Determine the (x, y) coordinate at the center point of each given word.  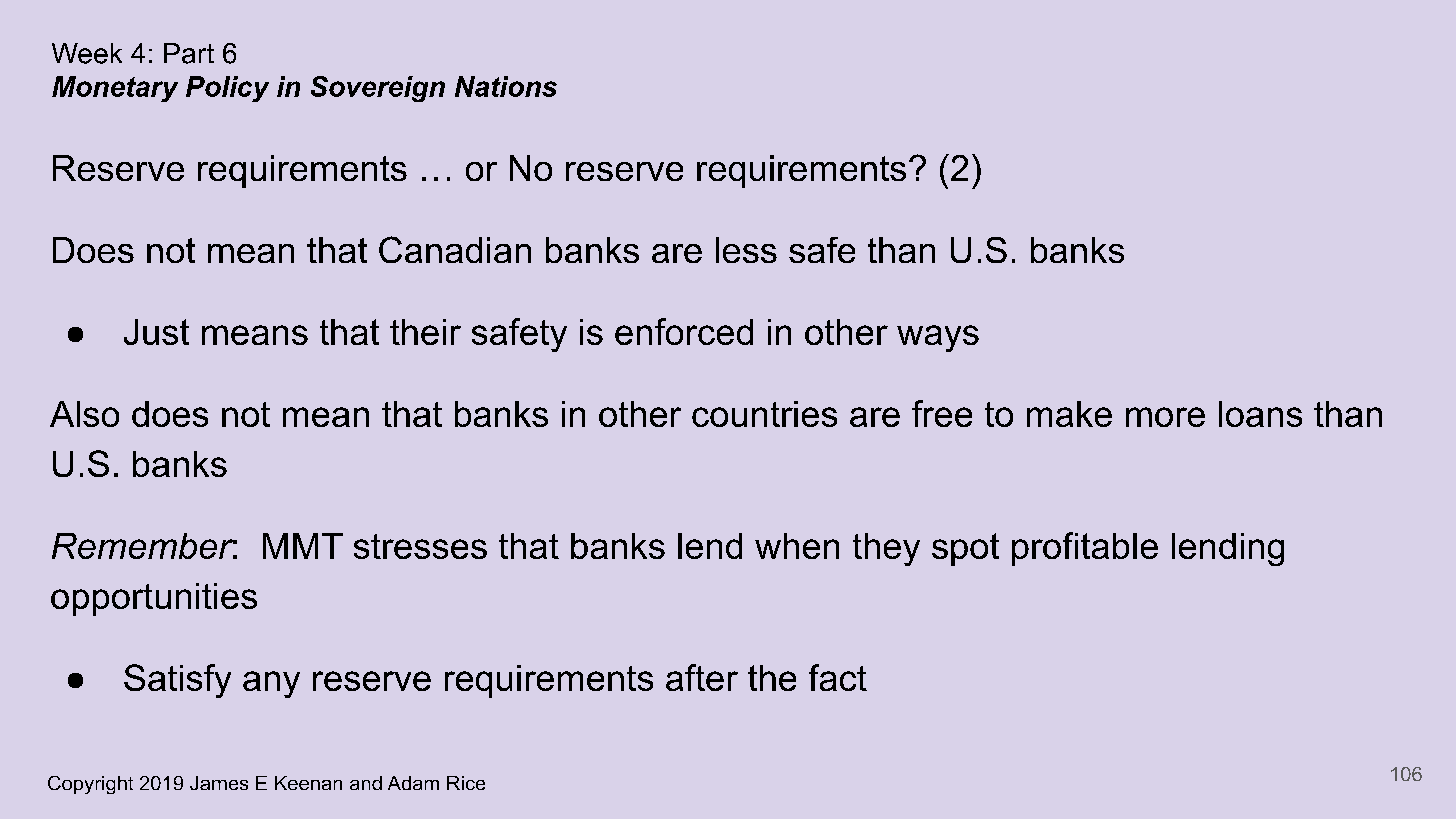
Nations (506, 86)
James (219, 783)
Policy (227, 89)
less (746, 250)
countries (764, 414)
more (1165, 417)
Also (84, 414)
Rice (466, 783)
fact (838, 677)
